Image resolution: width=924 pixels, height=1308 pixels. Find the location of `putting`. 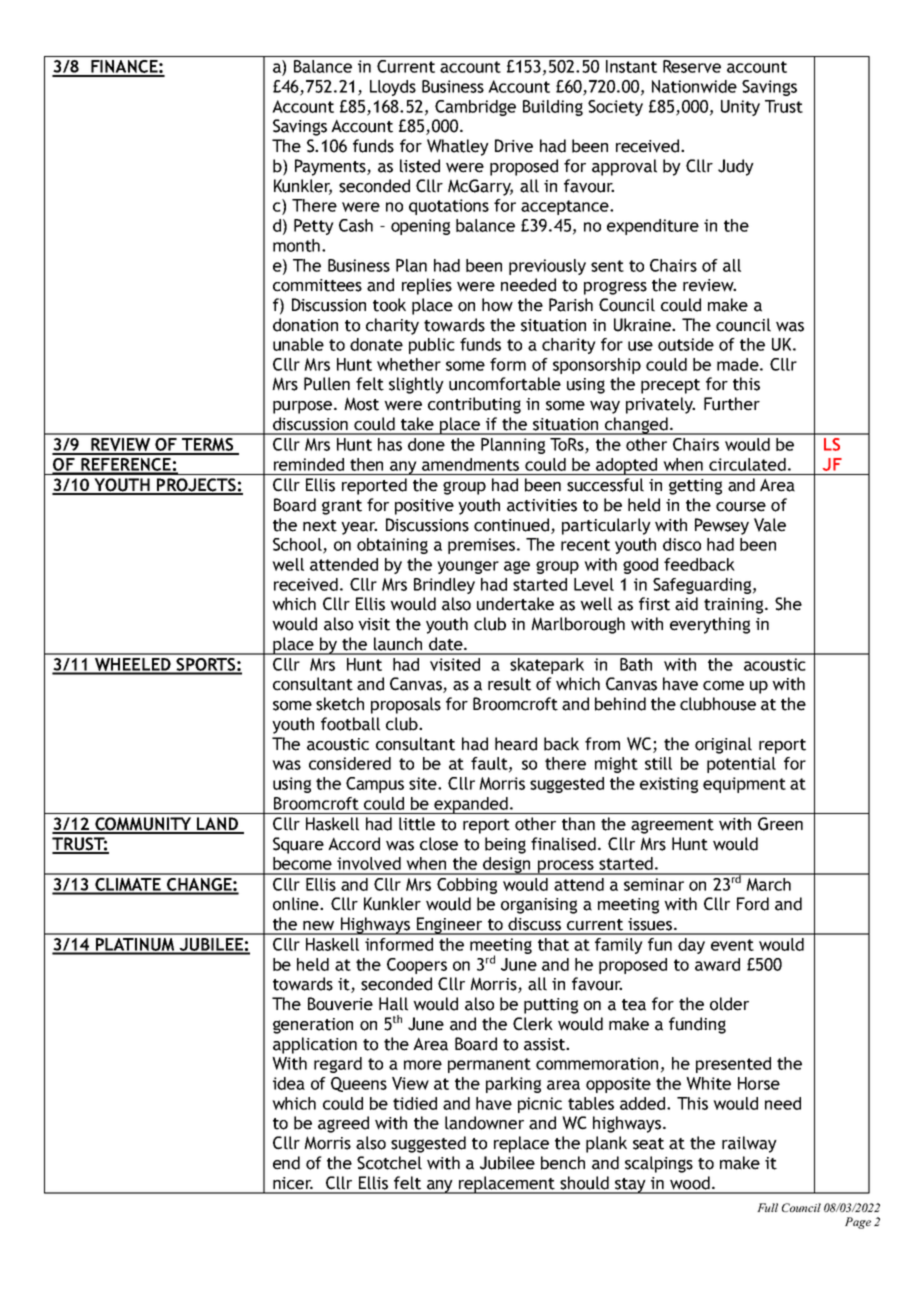

putting is located at coordinates (551, 1006).
